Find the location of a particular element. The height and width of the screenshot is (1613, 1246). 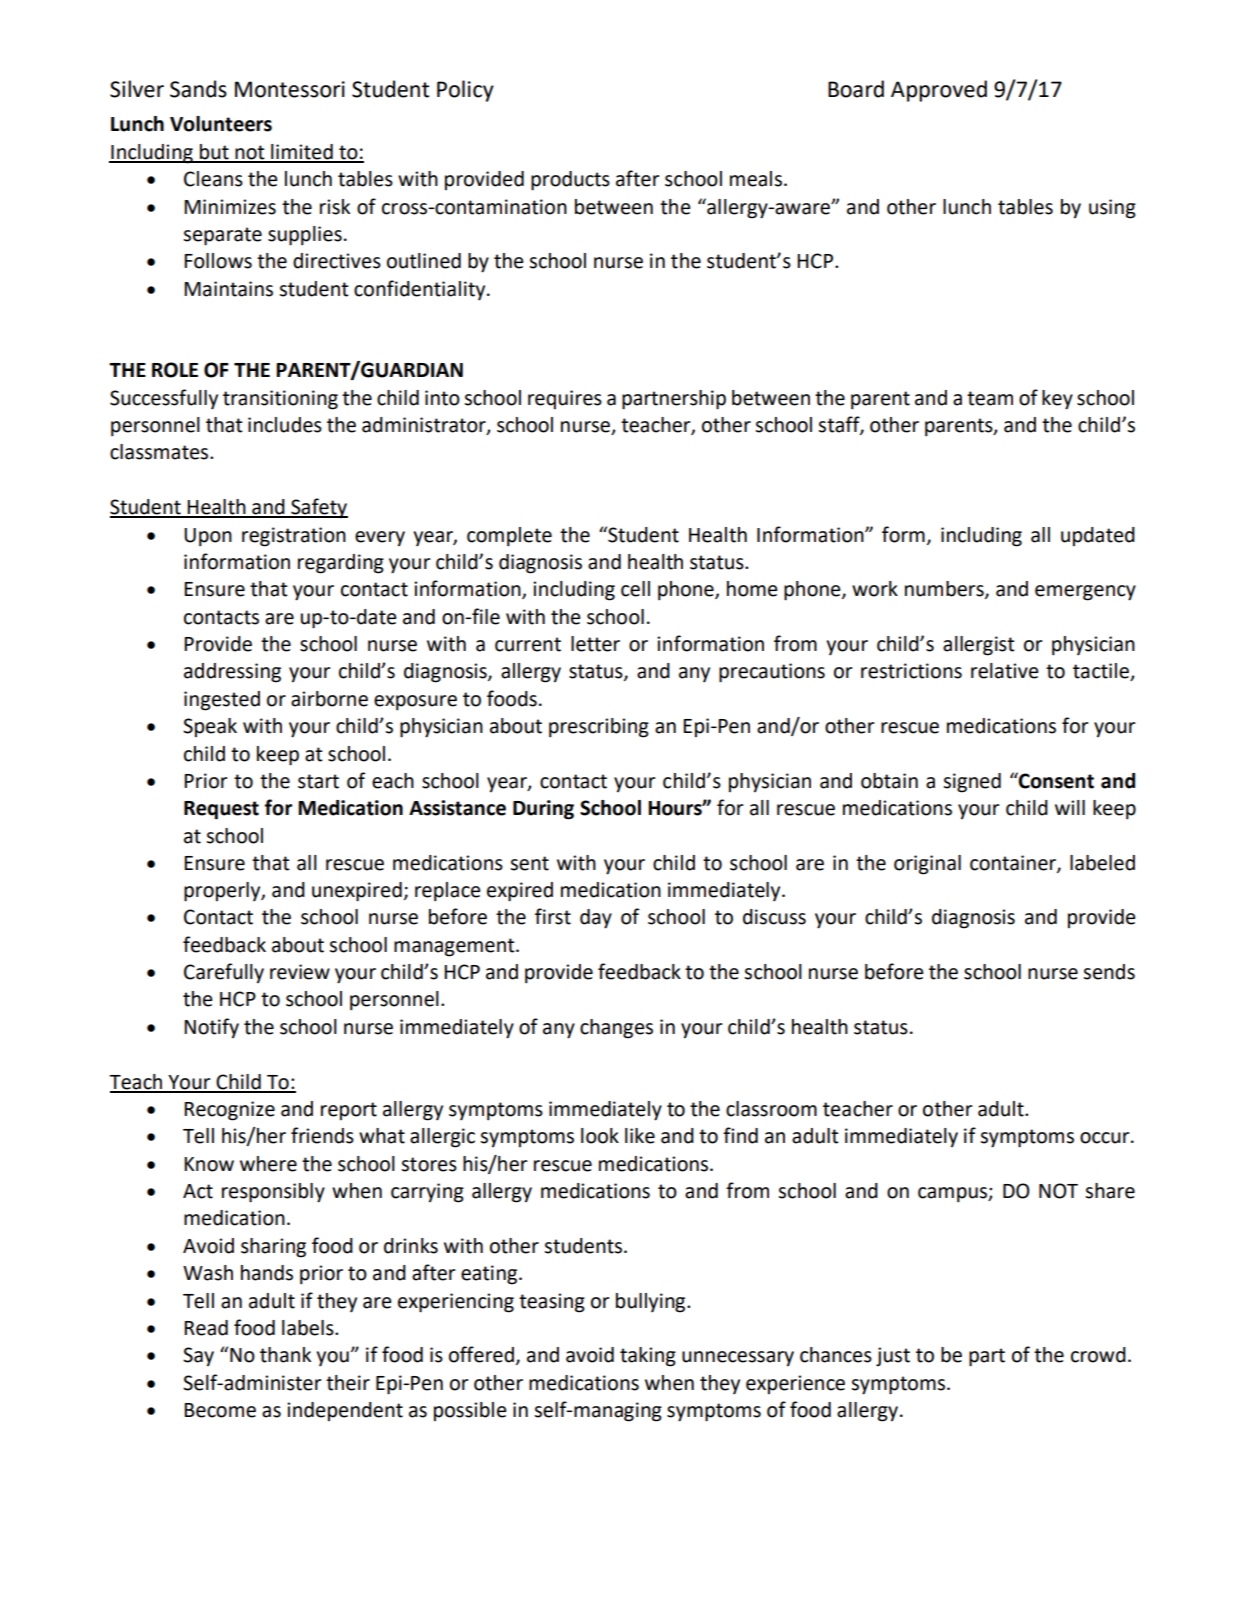

Volunteers is located at coordinates (221, 124).
